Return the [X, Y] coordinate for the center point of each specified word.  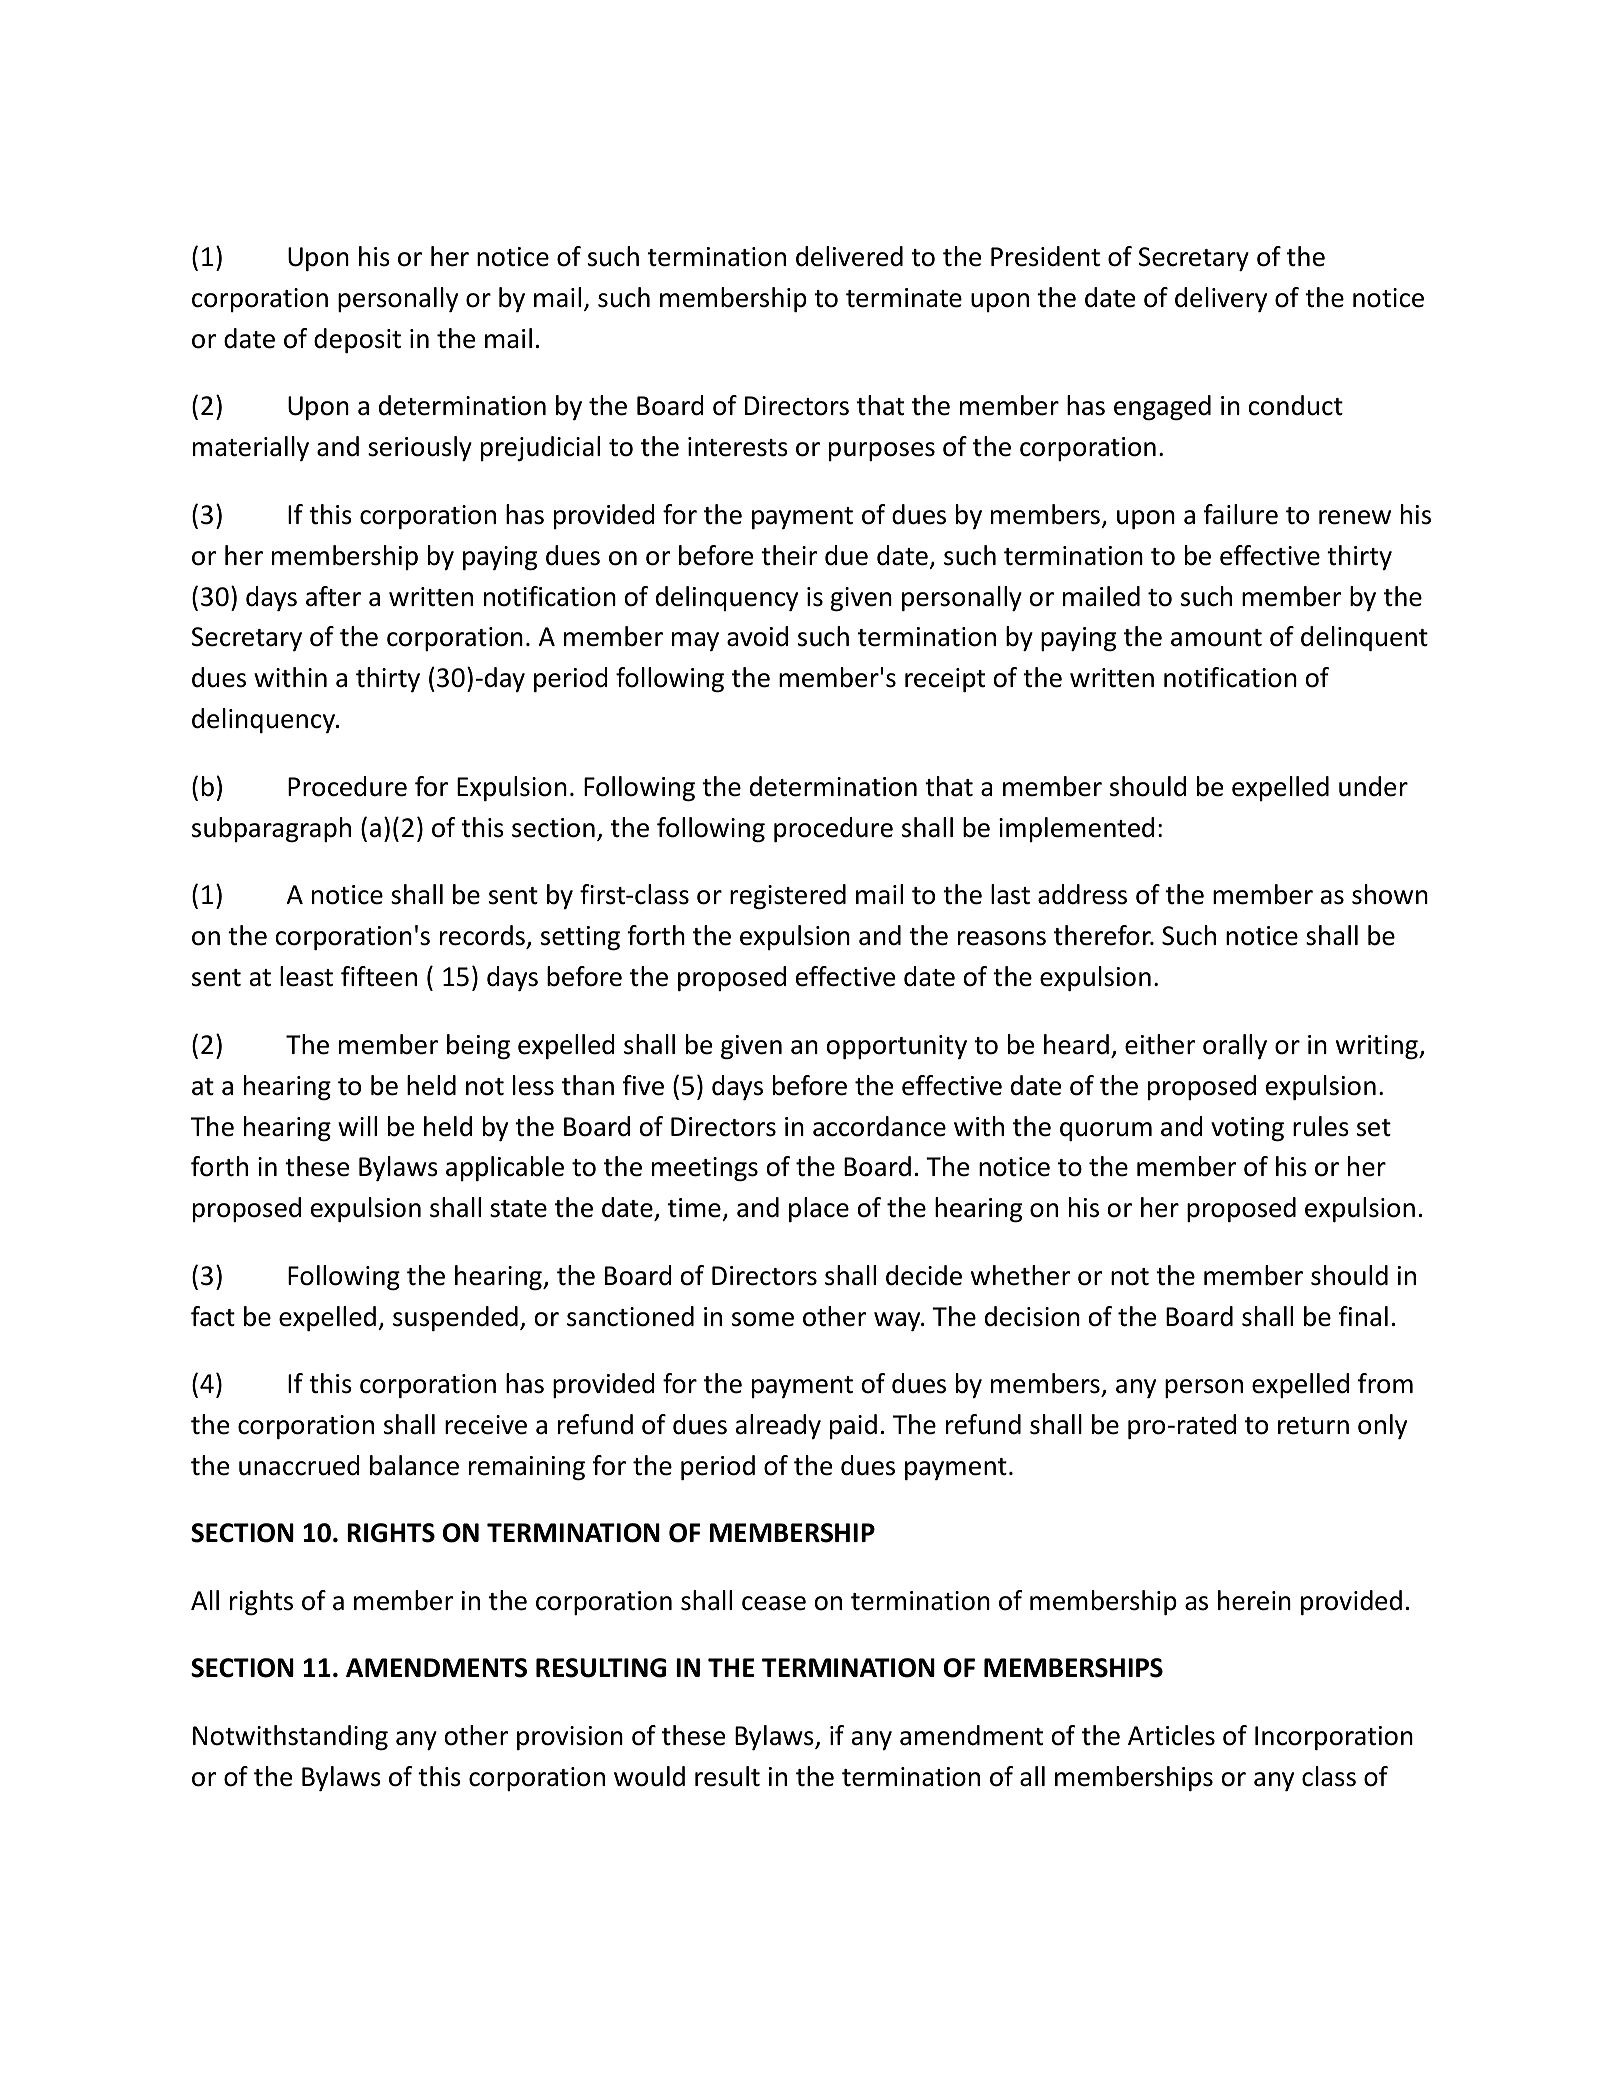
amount [1216, 638]
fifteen [379, 976]
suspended [455, 1318]
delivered [849, 256]
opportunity [897, 1047]
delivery [1221, 299]
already [778, 1426]
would [649, 1776]
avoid [757, 636]
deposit [357, 340]
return [1313, 1426]
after [333, 596]
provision [570, 1738]
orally [1235, 1046]
